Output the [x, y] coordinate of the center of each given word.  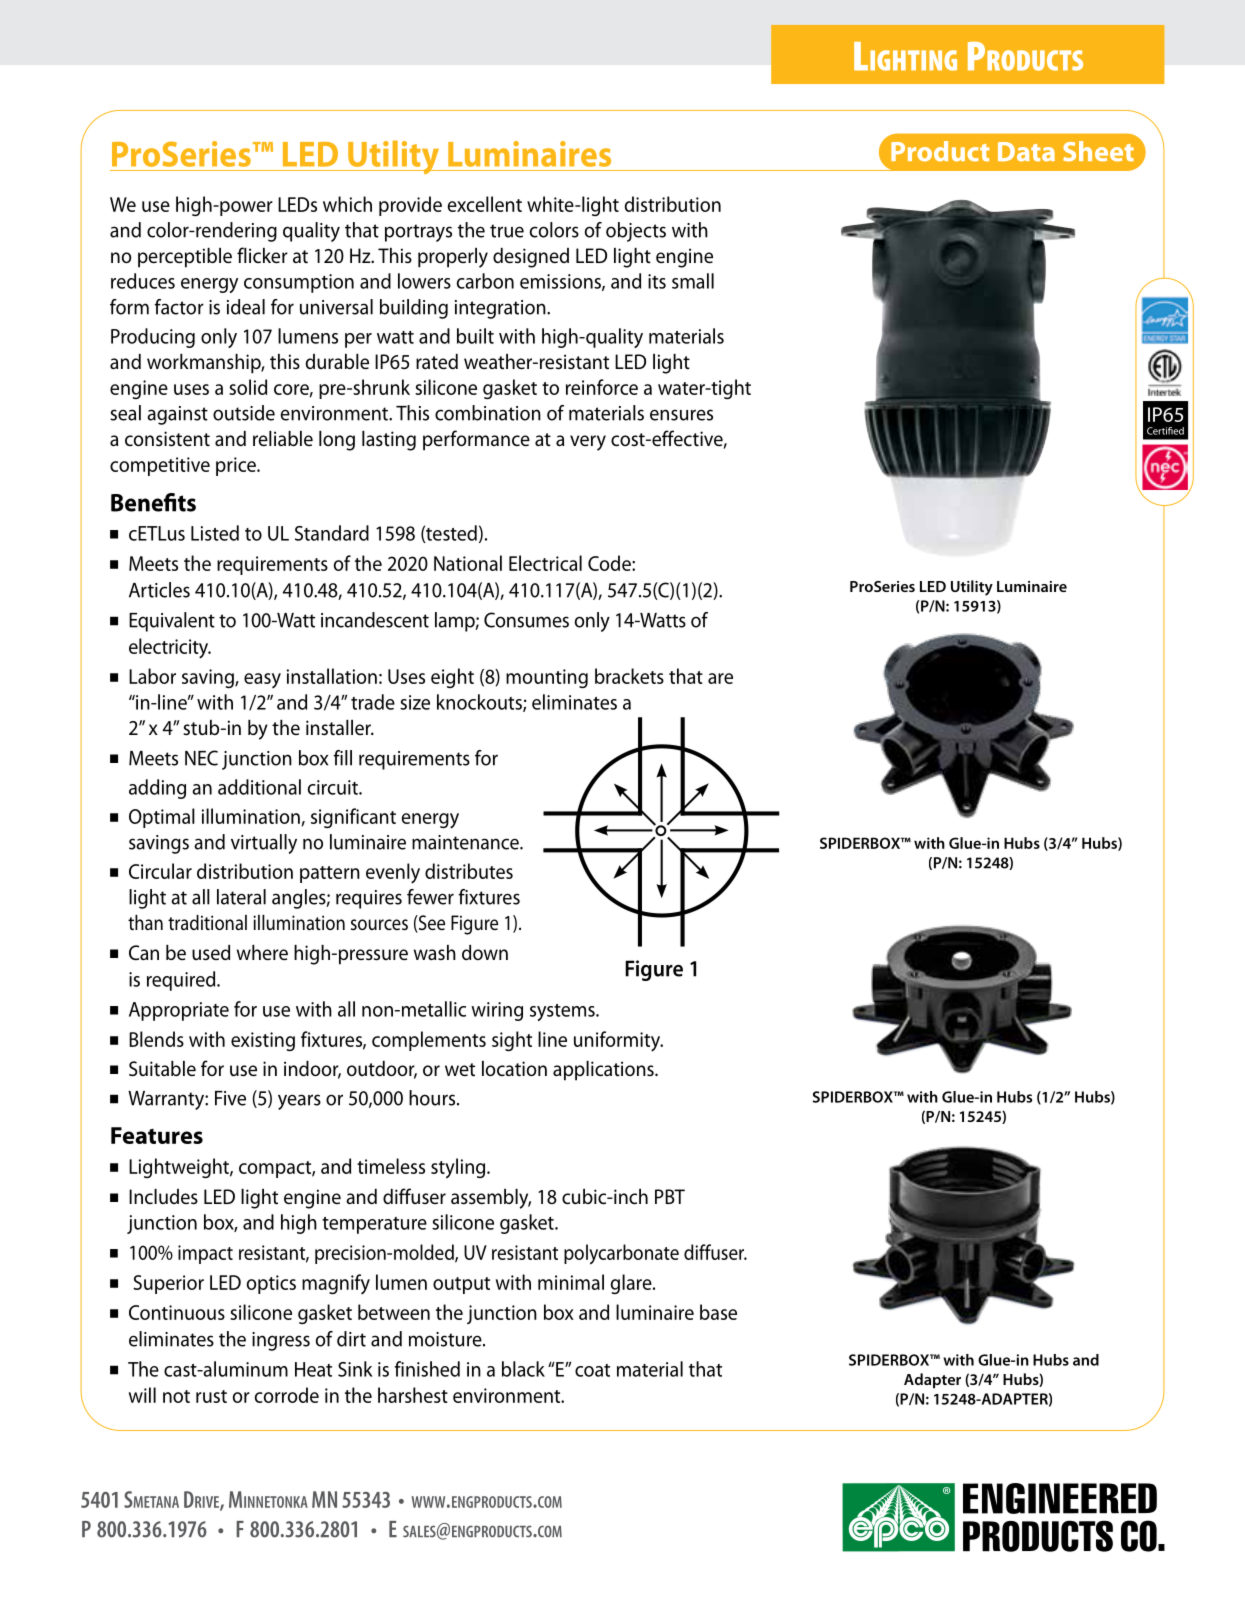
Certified [1165, 431]
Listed [215, 533]
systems [563, 1012]
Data [1026, 152]
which [347, 204]
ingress [281, 1341]
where [262, 953]
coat [592, 1370]
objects [636, 232]
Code [610, 563]
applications [604, 1071]
